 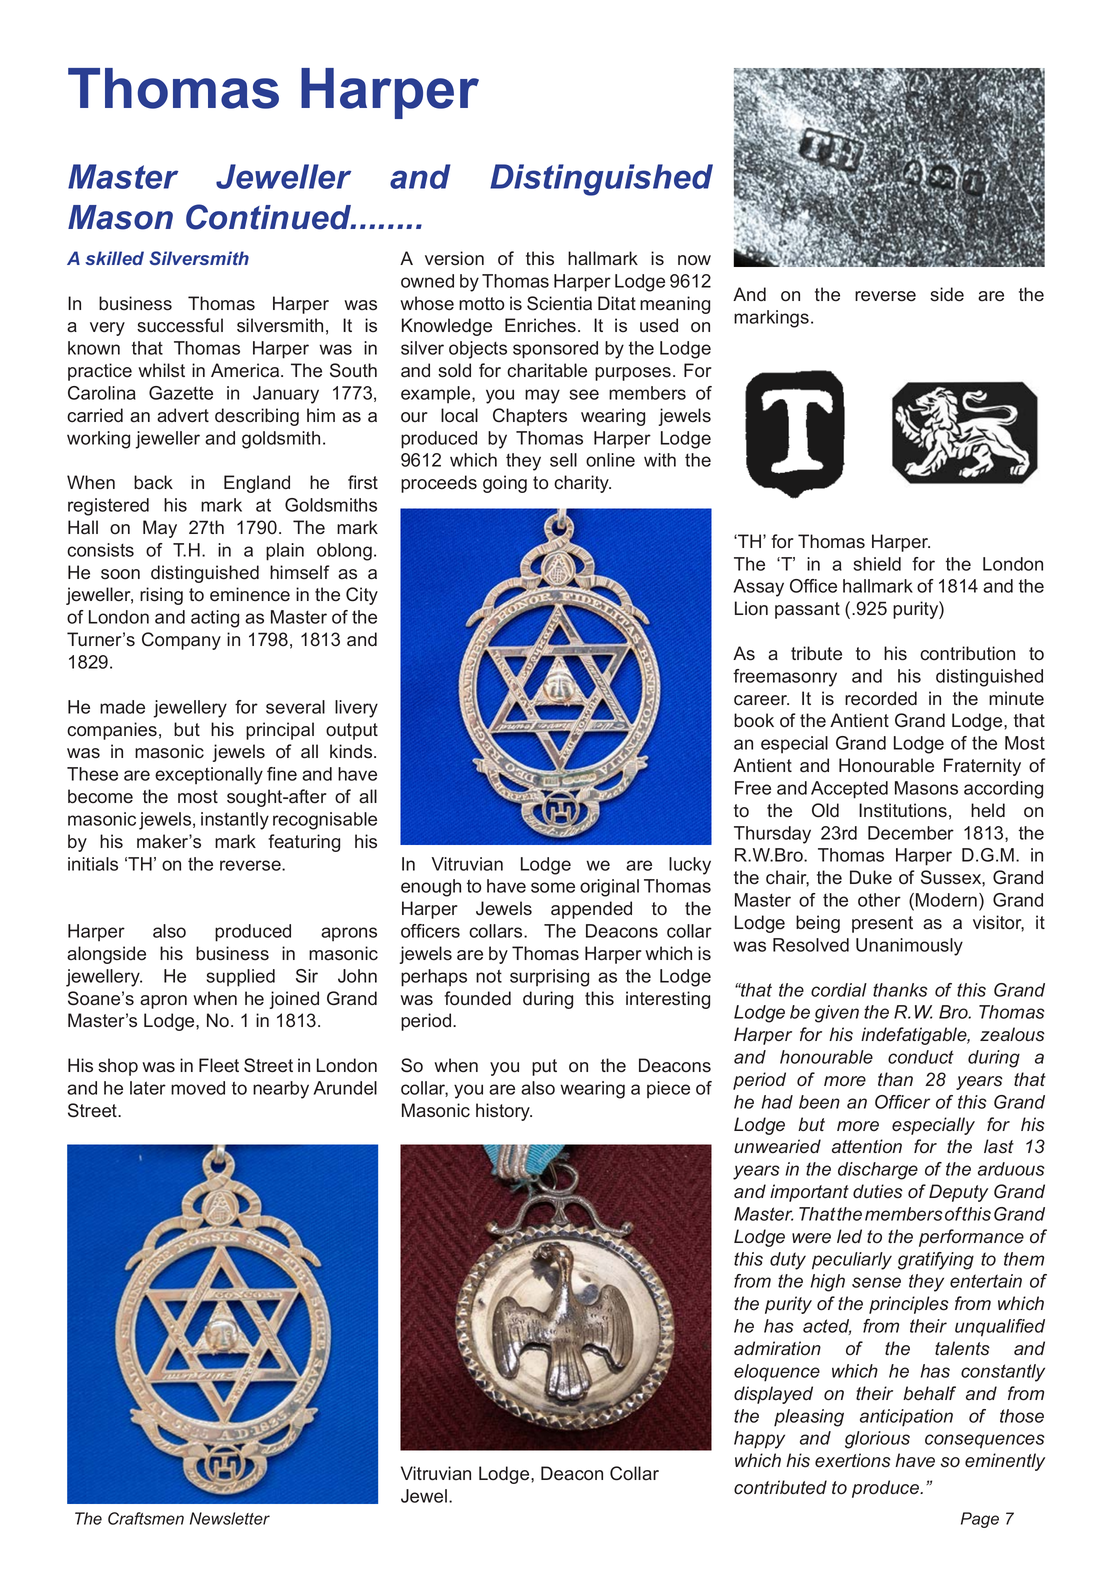 I want to click on happy, so click(x=759, y=1440).
